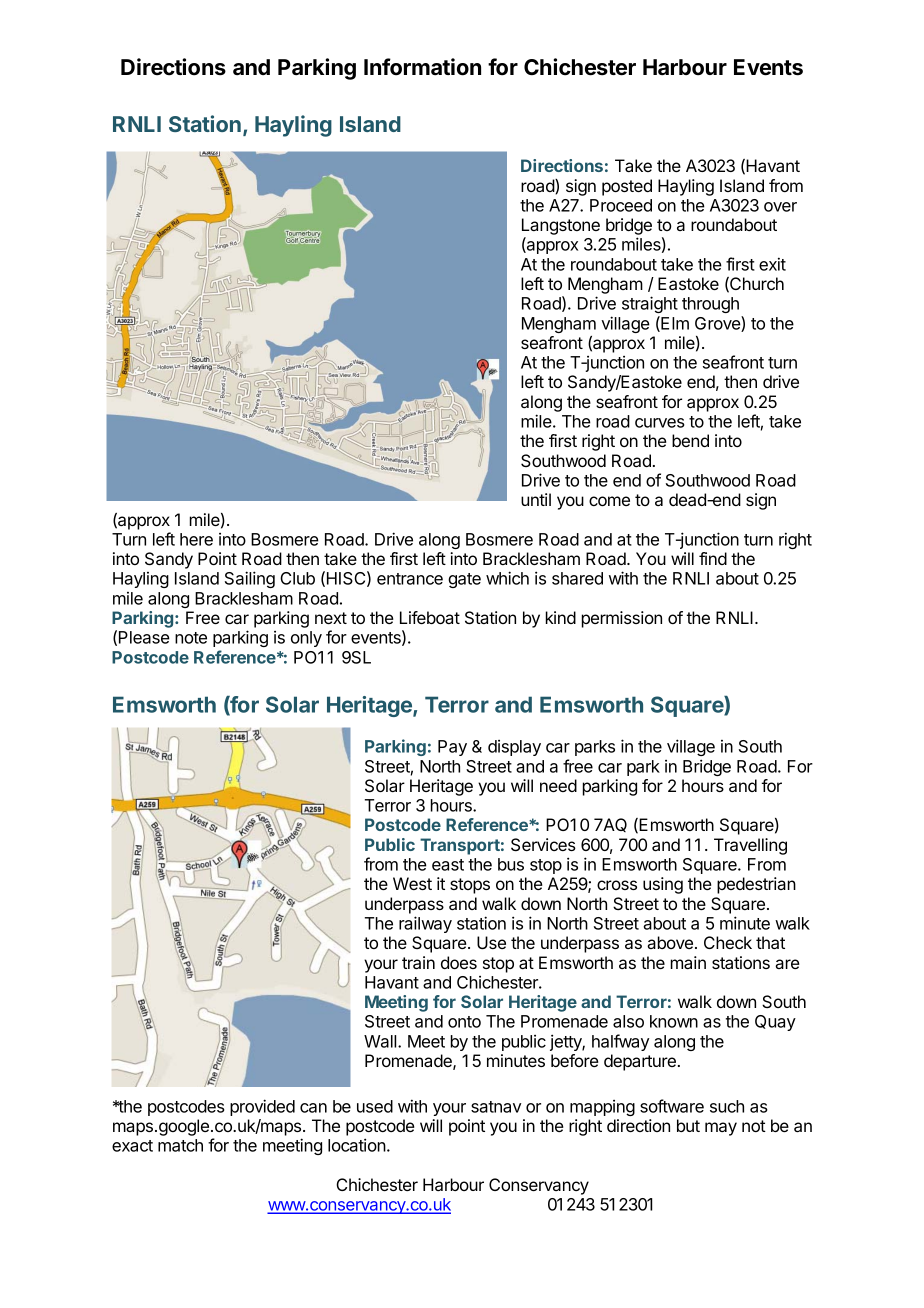 The image size is (924, 1308). What do you see at coordinates (196, 539) in the screenshot?
I see `here` at bounding box center [196, 539].
